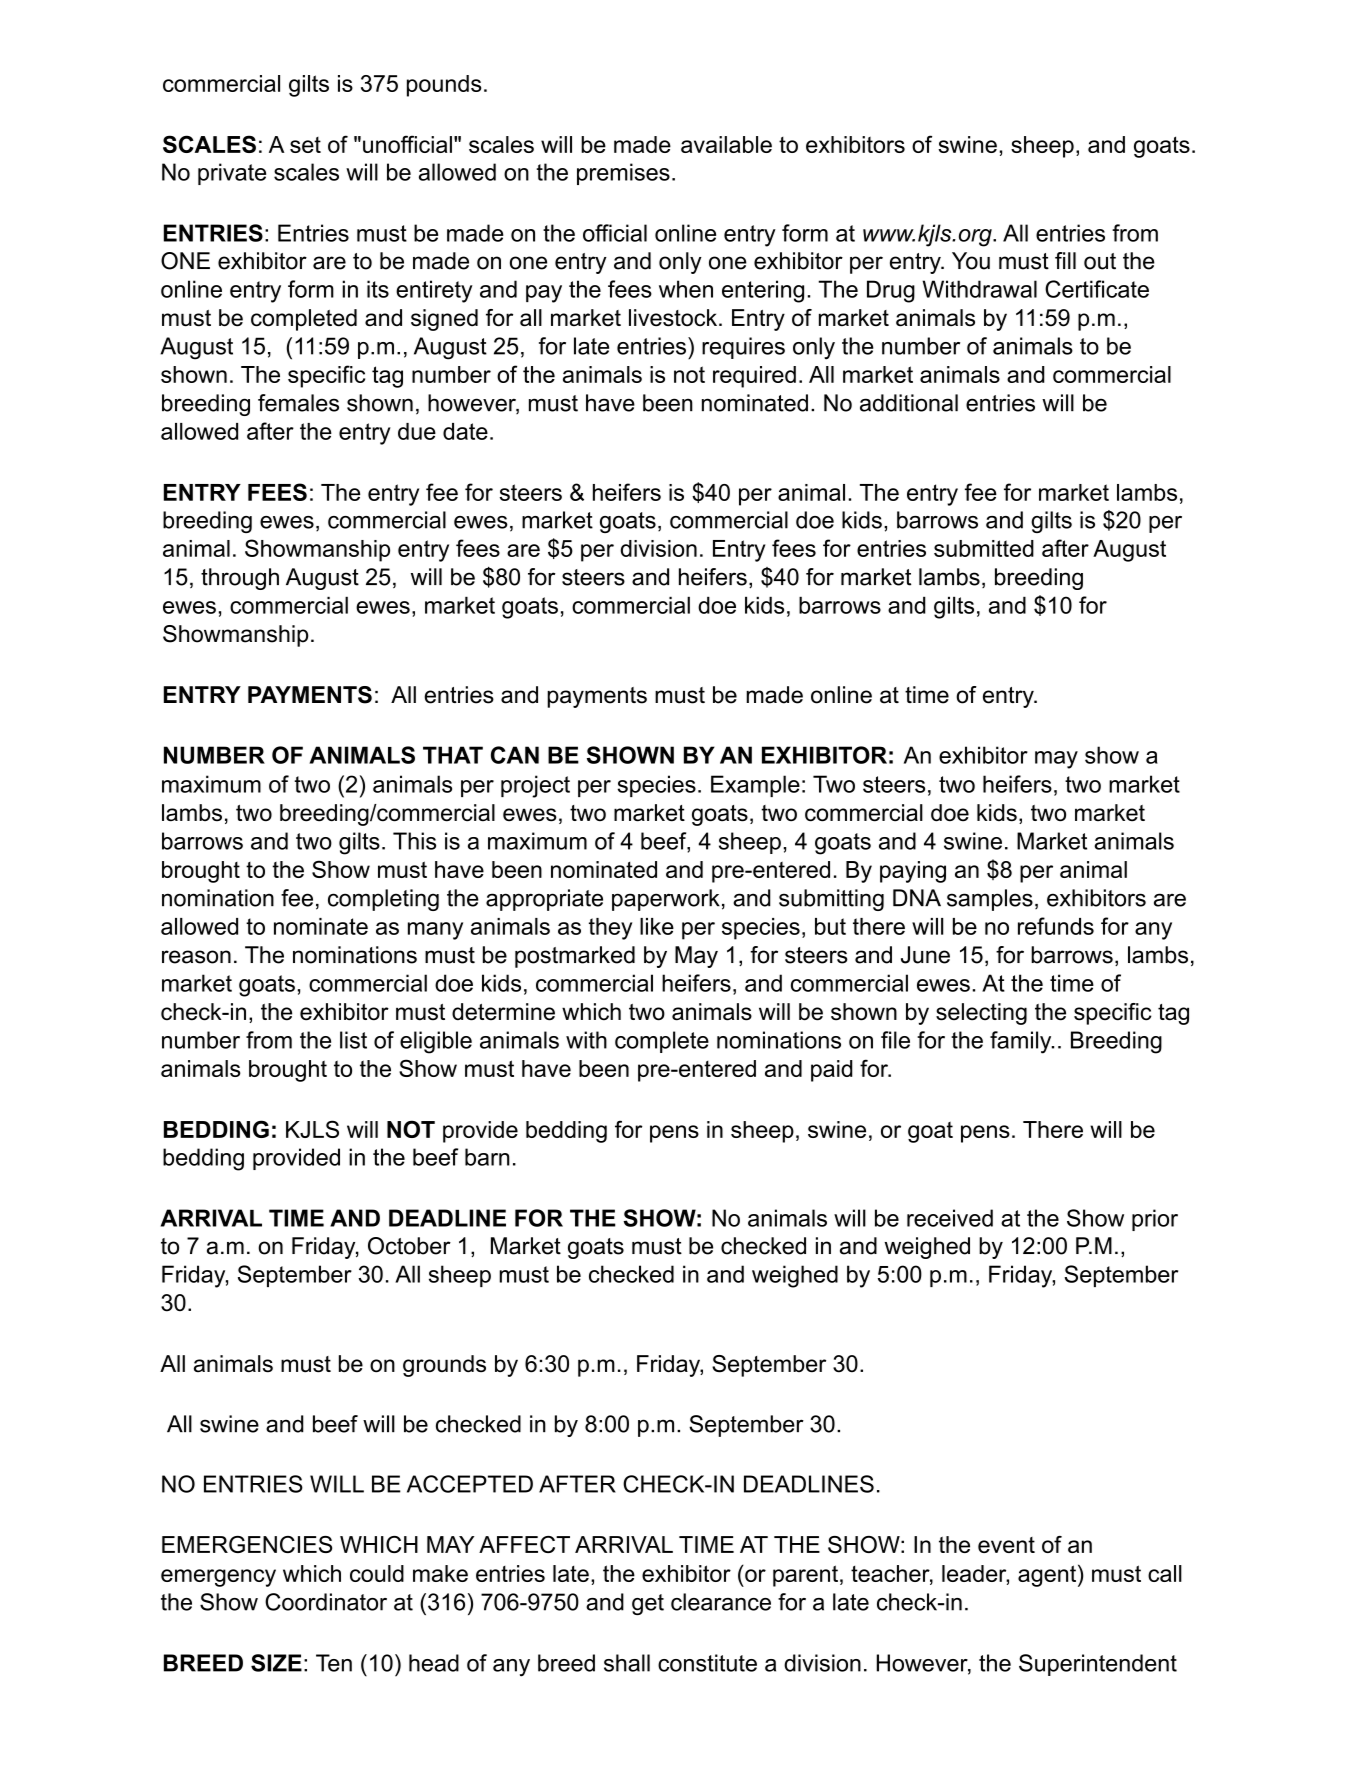  Describe the element at coordinates (305, 145) in the screenshot. I see `set` at that location.
